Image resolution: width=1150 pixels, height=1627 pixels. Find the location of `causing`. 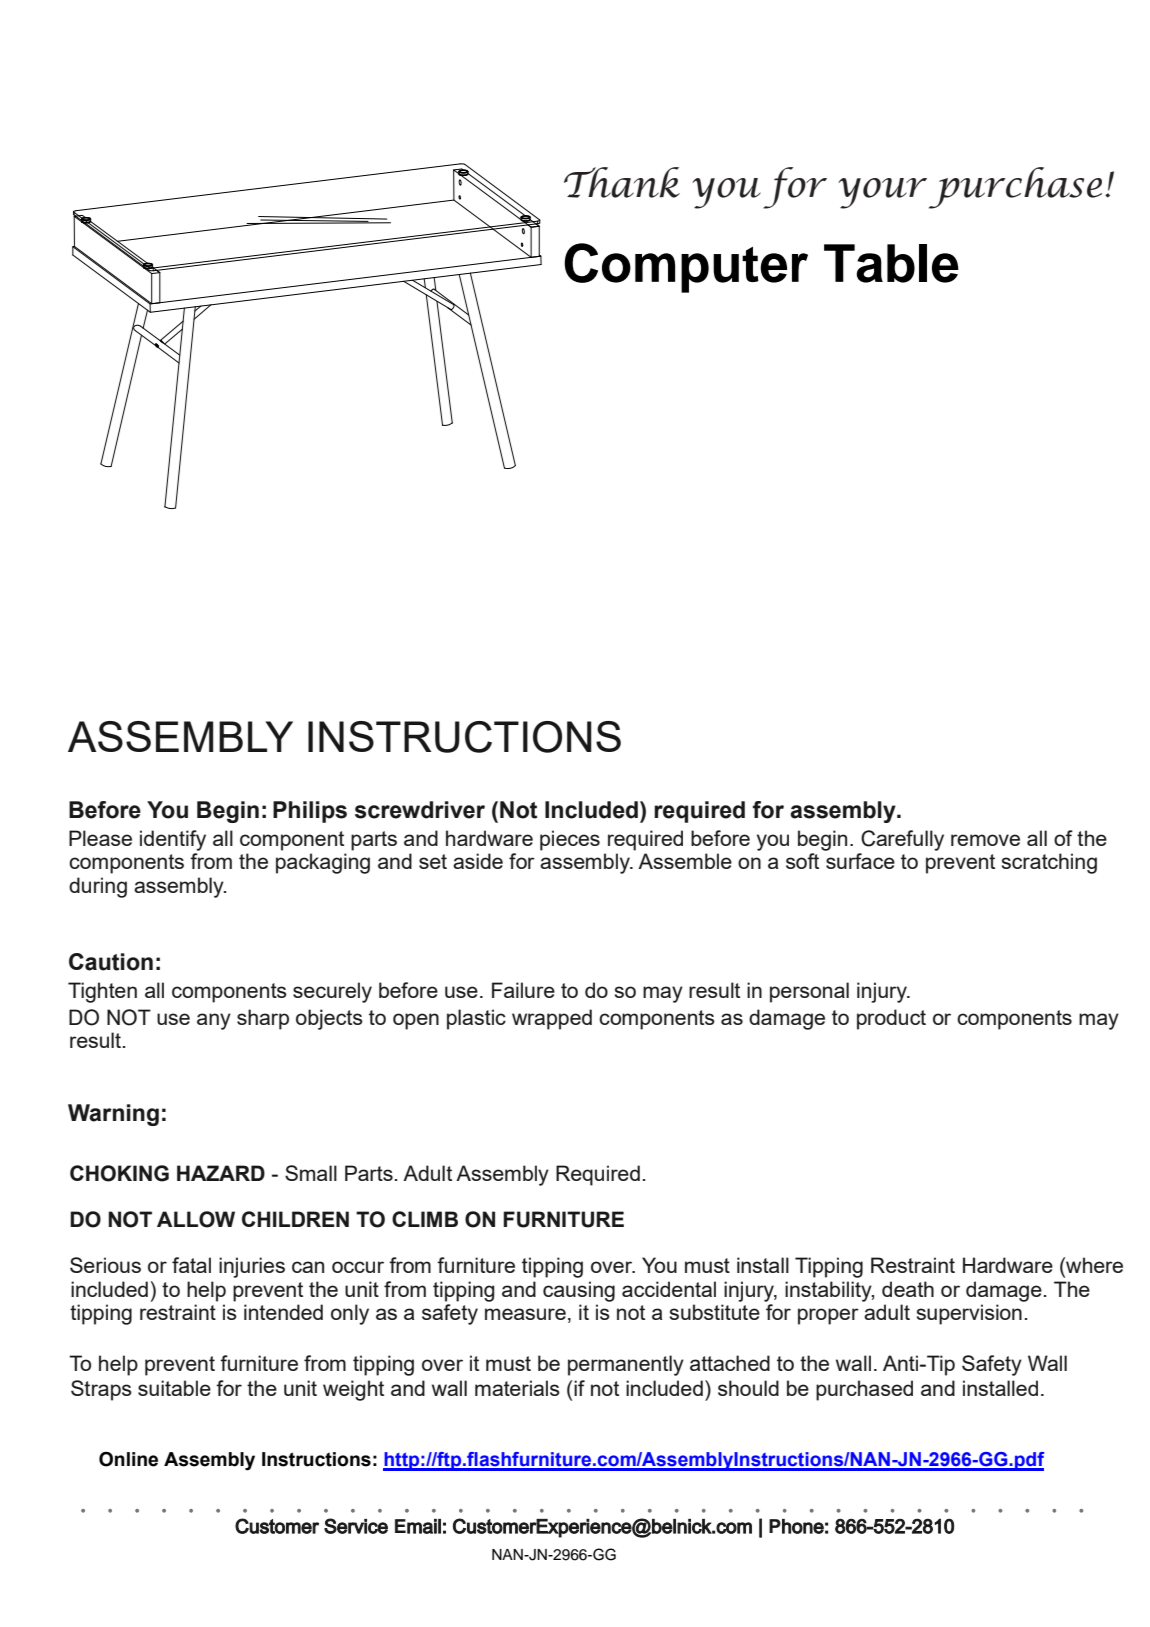

causing is located at coordinates (579, 1291).
